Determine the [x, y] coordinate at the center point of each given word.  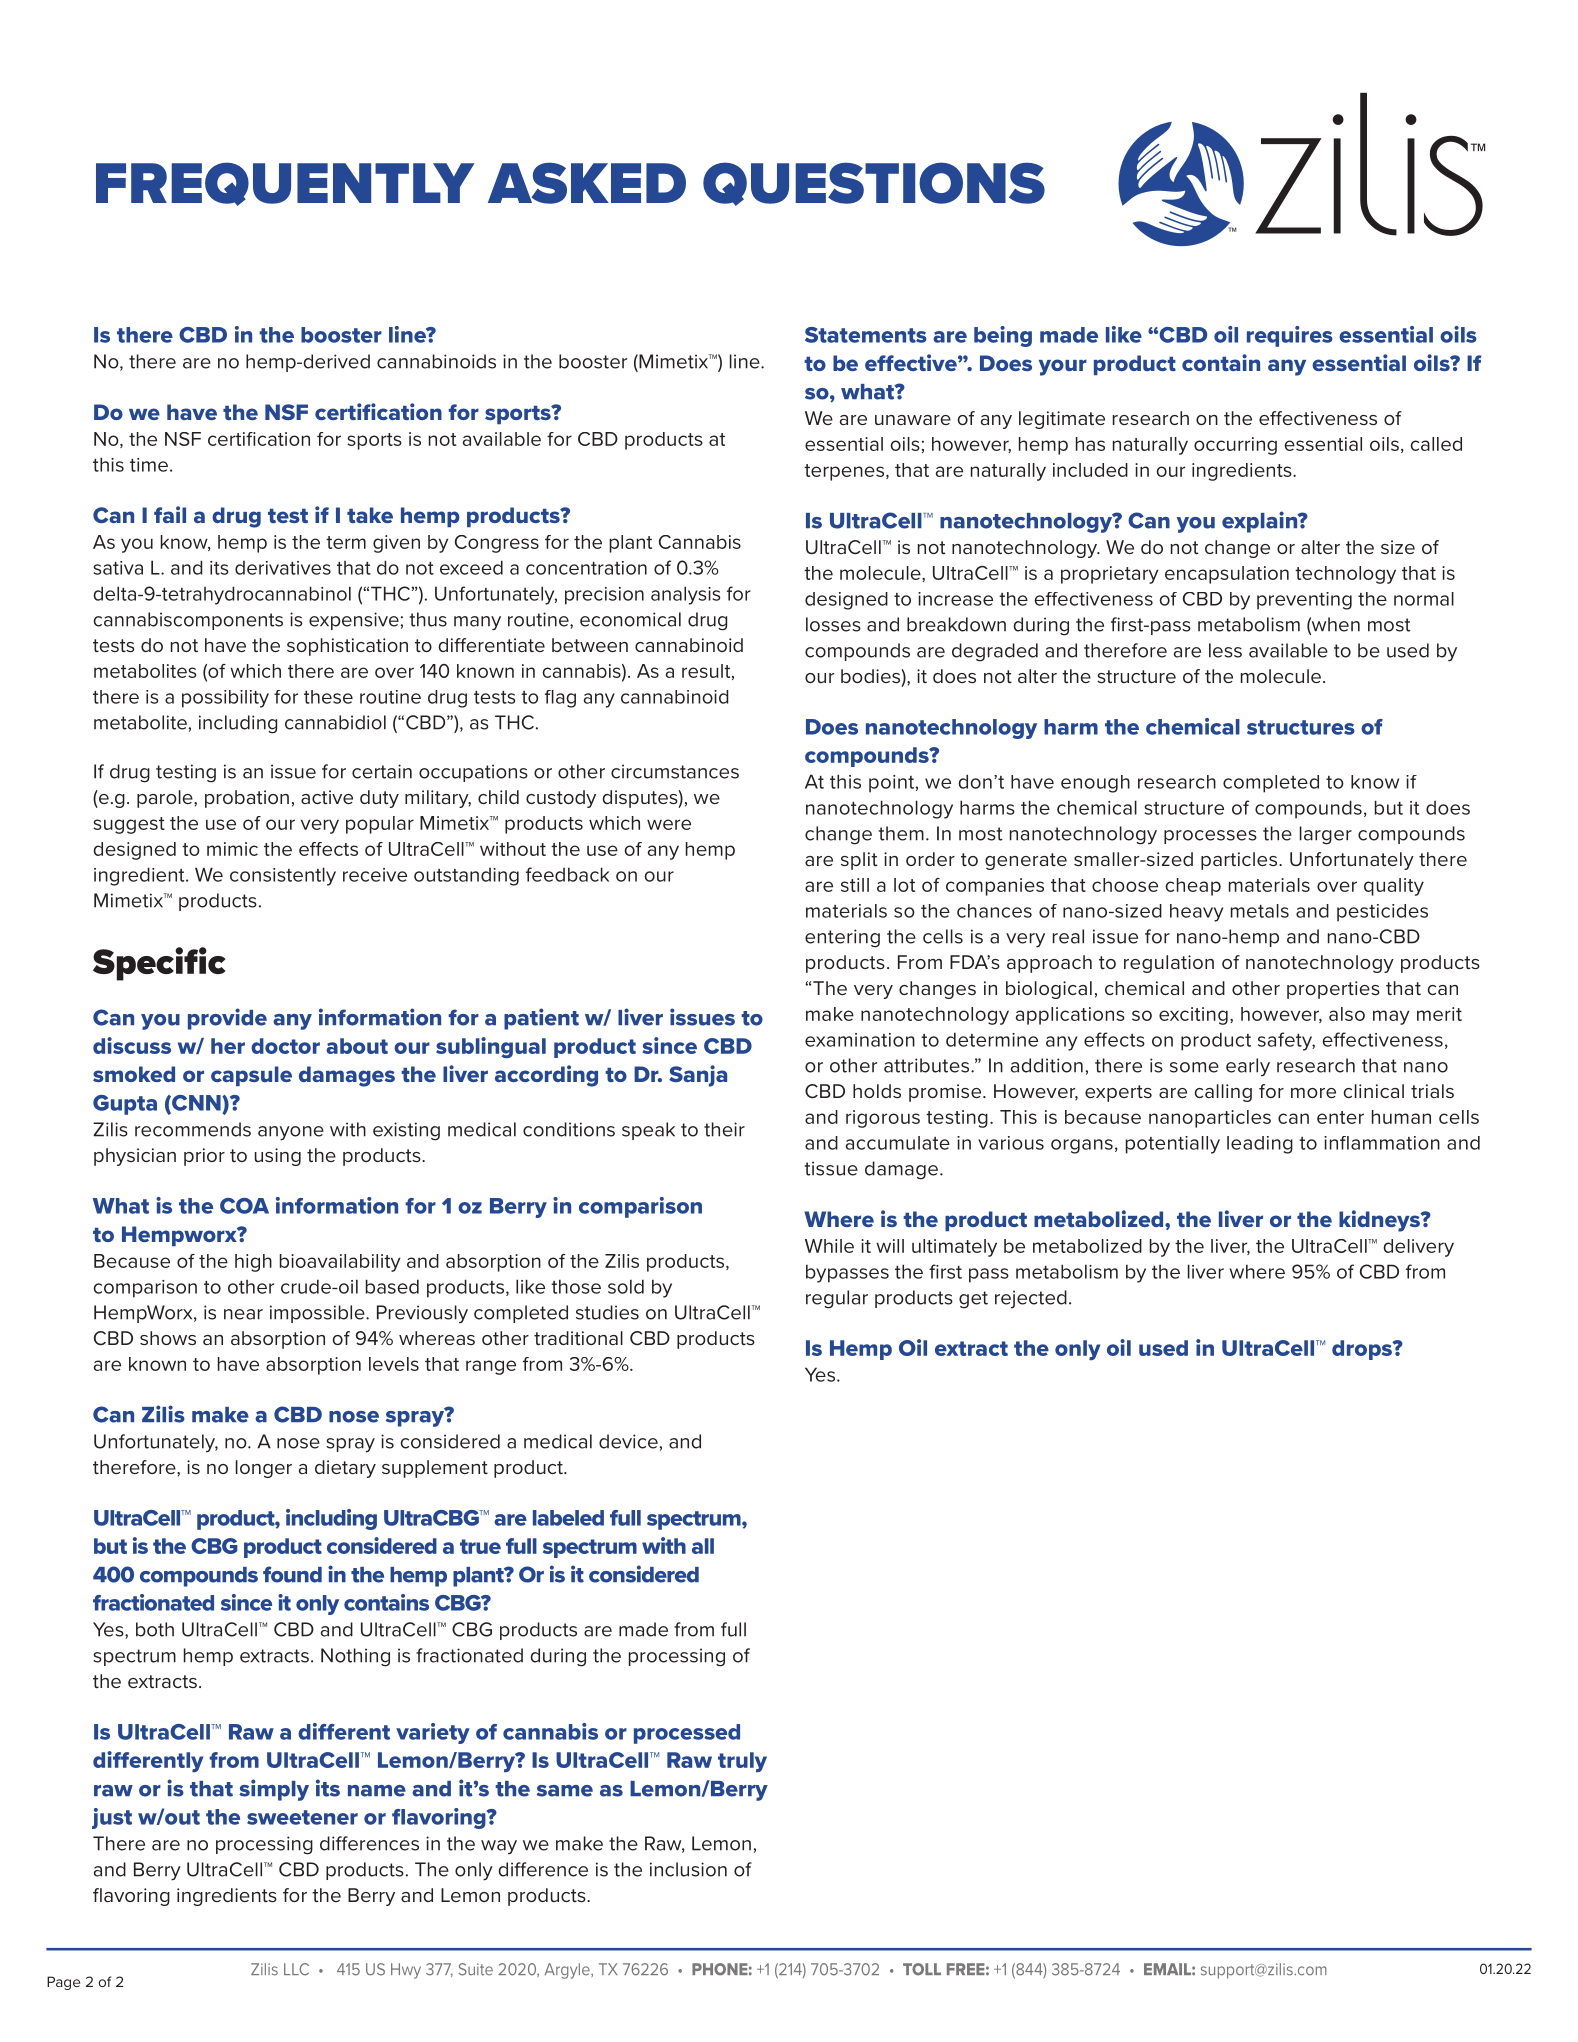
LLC [296, 1969]
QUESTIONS [874, 184]
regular [837, 1299]
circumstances [675, 771]
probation [247, 799]
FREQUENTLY [285, 184]
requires [1290, 336]
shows [168, 1338]
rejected [1031, 1299]
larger [1326, 835]
